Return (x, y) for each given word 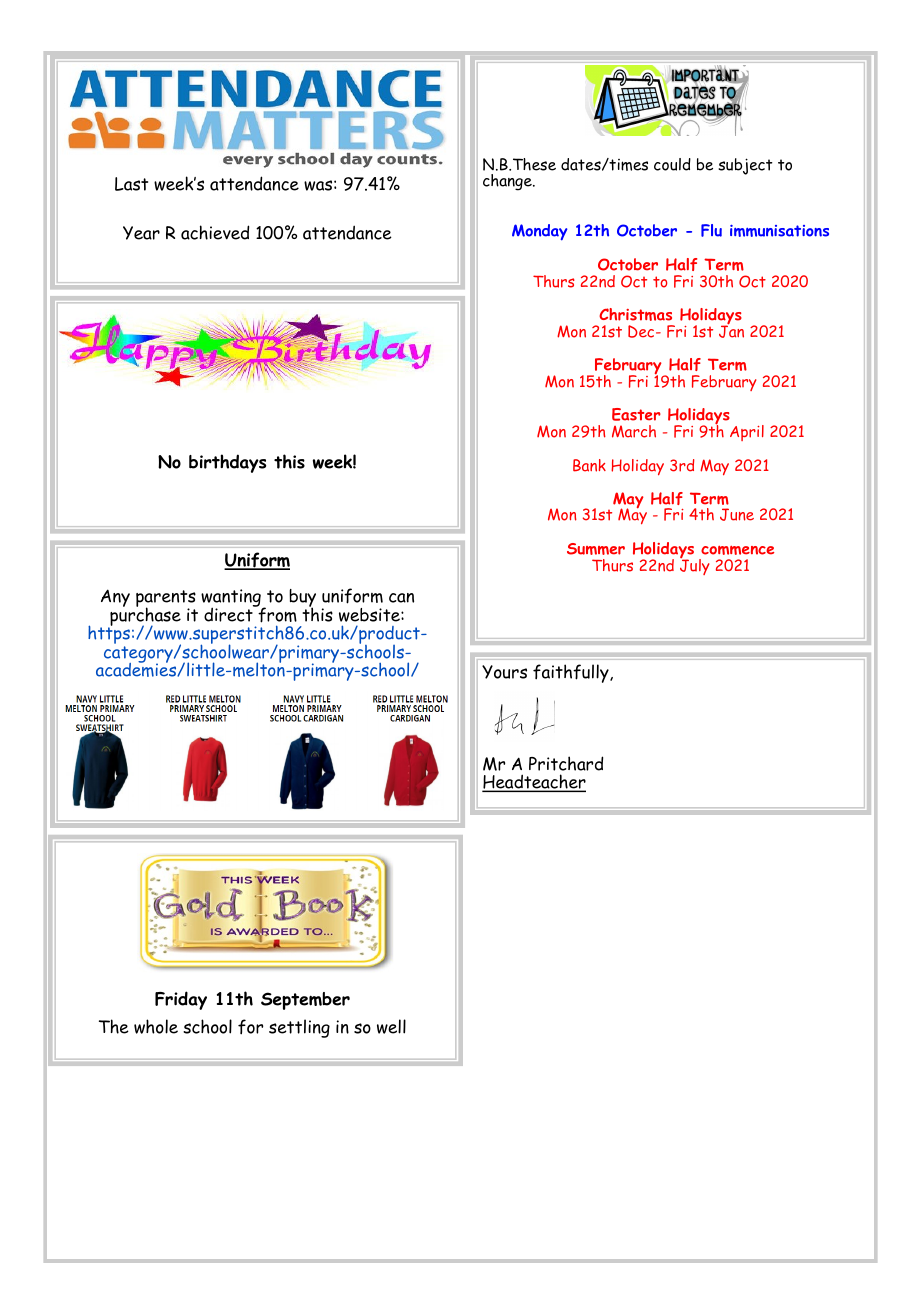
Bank (589, 465)
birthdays (227, 463)
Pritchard (566, 763)
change (508, 182)
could (672, 164)
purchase (144, 617)
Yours (504, 672)
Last (131, 184)
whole (156, 1026)
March (634, 431)
